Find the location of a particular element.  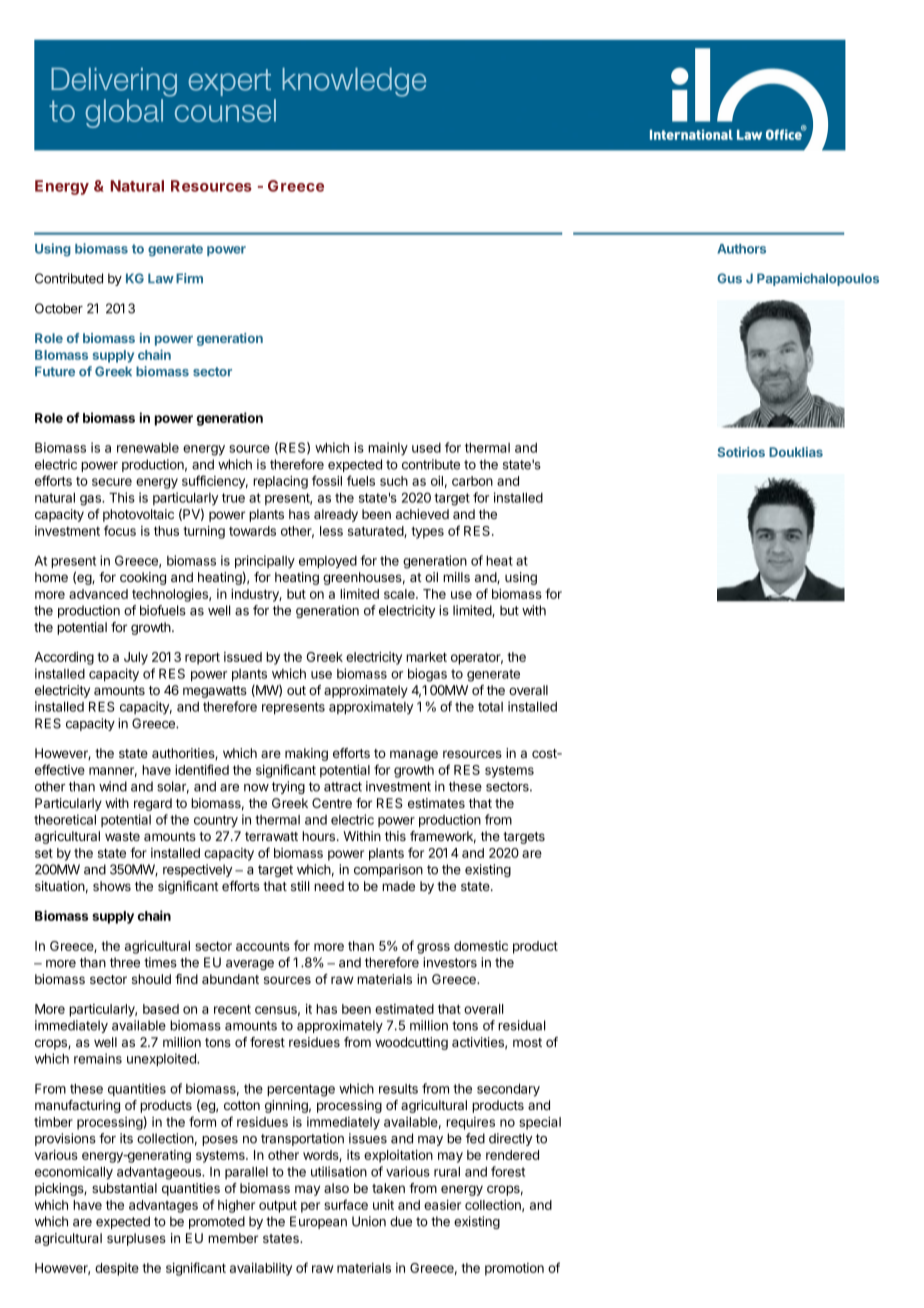

July is located at coordinates (136, 658).
